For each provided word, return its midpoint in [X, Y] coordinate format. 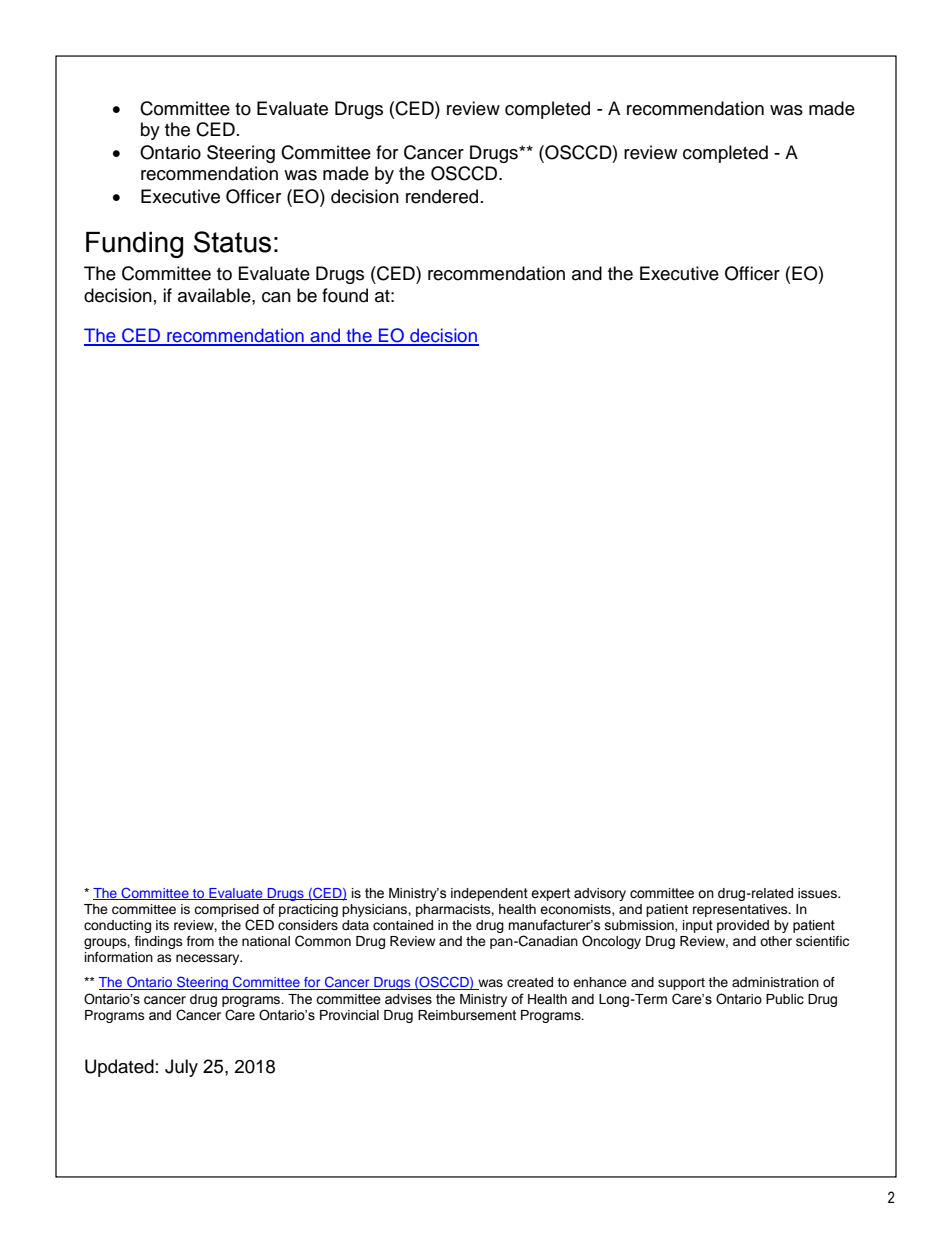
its [162, 925]
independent [489, 894]
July [181, 1068]
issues [818, 893]
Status [232, 242]
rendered [442, 196]
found [345, 295]
